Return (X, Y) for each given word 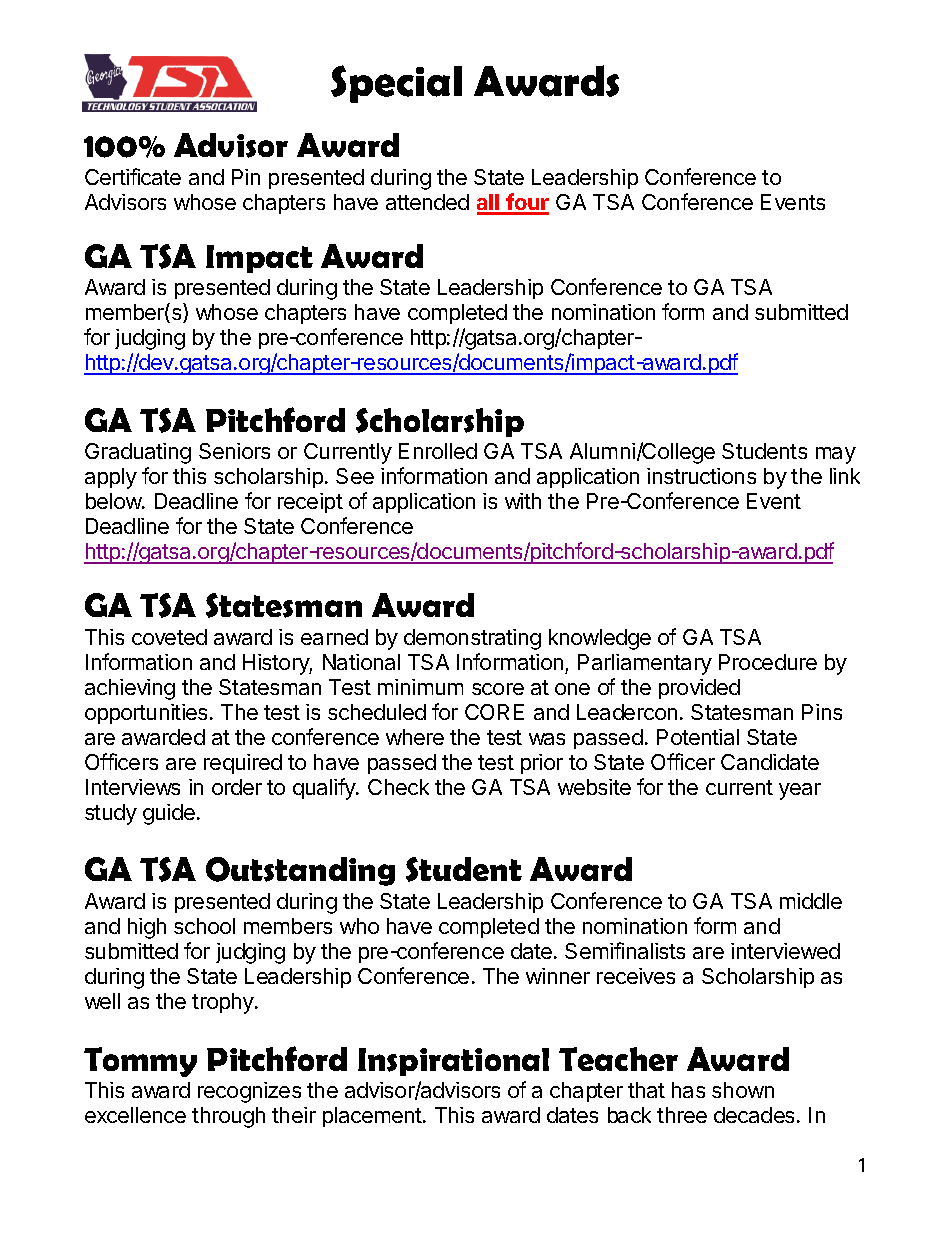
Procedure (768, 662)
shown (743, 1090)
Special (396, 84)
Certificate (133, 176)
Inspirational (453, 1062)
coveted (169, 637)
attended (427, 202)
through (228, 1117)
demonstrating (472, 639)
